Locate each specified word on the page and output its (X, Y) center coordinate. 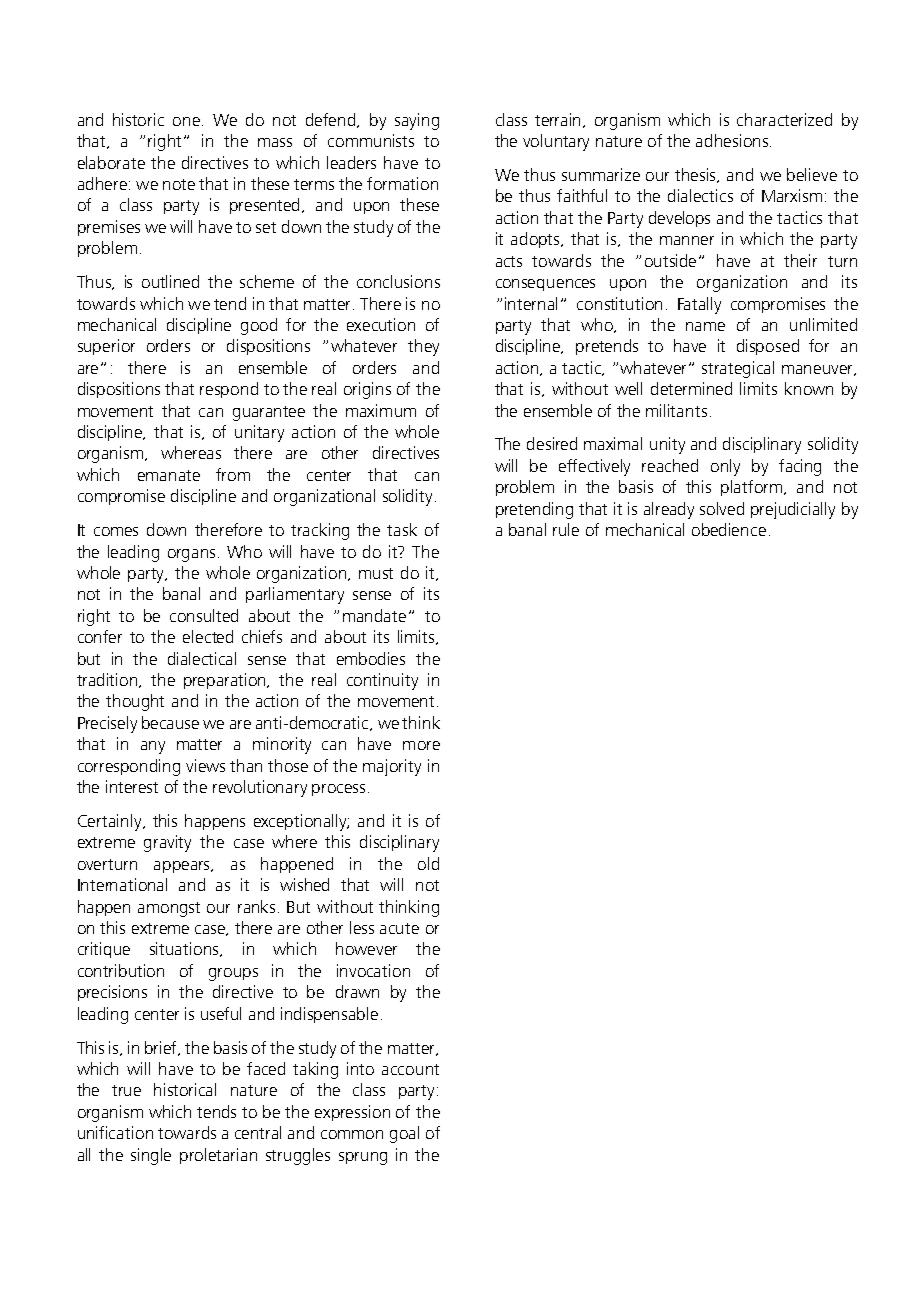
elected (208, 636)
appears (183, 867)
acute (399, 928)
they (423, 347)
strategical (738, 369)
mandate (374, 615)
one (186, 121)
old (428, 863)
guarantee (269, 413)
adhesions (733, 140)
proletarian (218, 1156)
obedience (729, 529)
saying (417, 121)
